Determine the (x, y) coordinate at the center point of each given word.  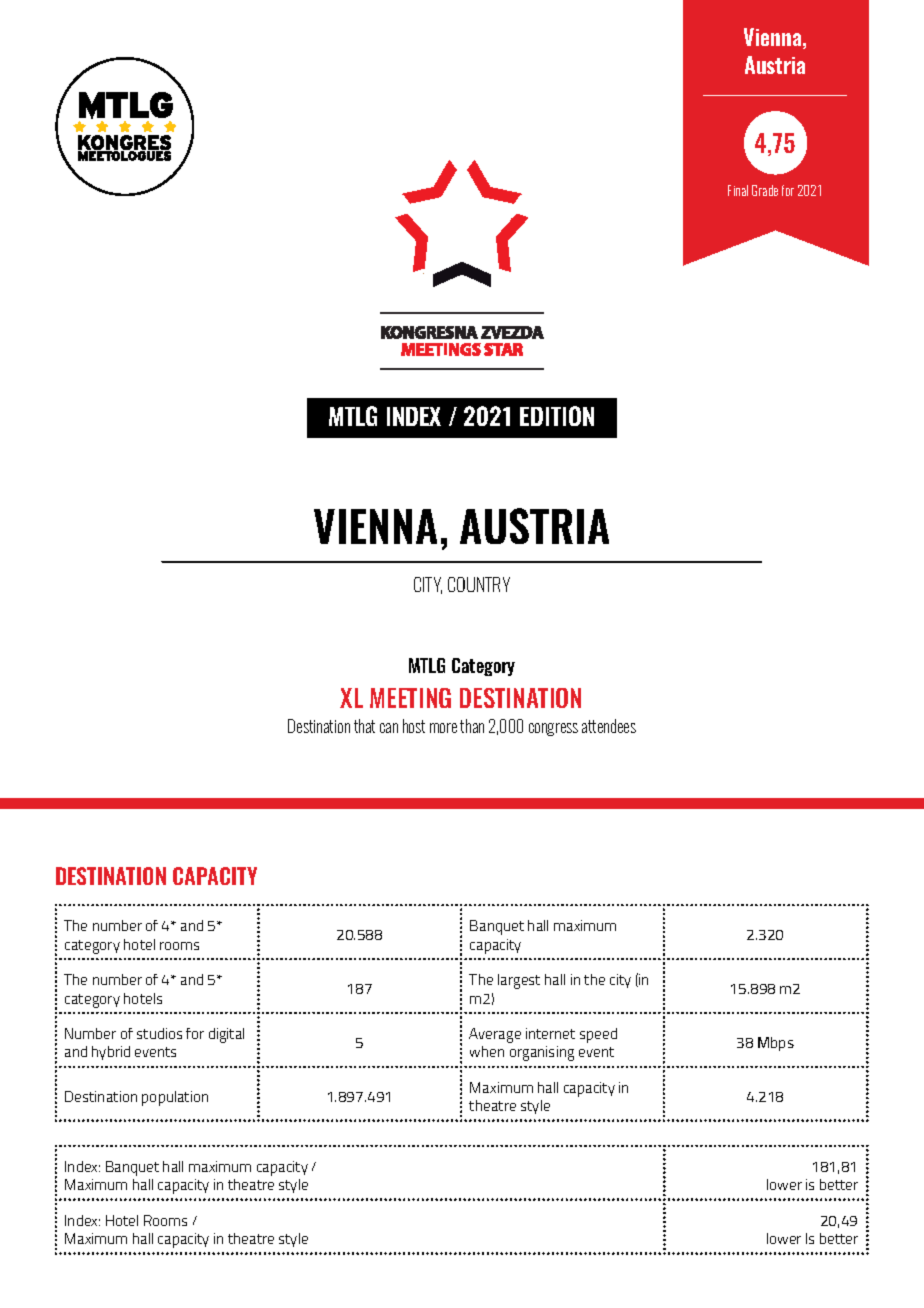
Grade (765, 190)
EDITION (557, 416)
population (175, 1098)
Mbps (776, 1044)
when (487, 1051)
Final (738, 190)
